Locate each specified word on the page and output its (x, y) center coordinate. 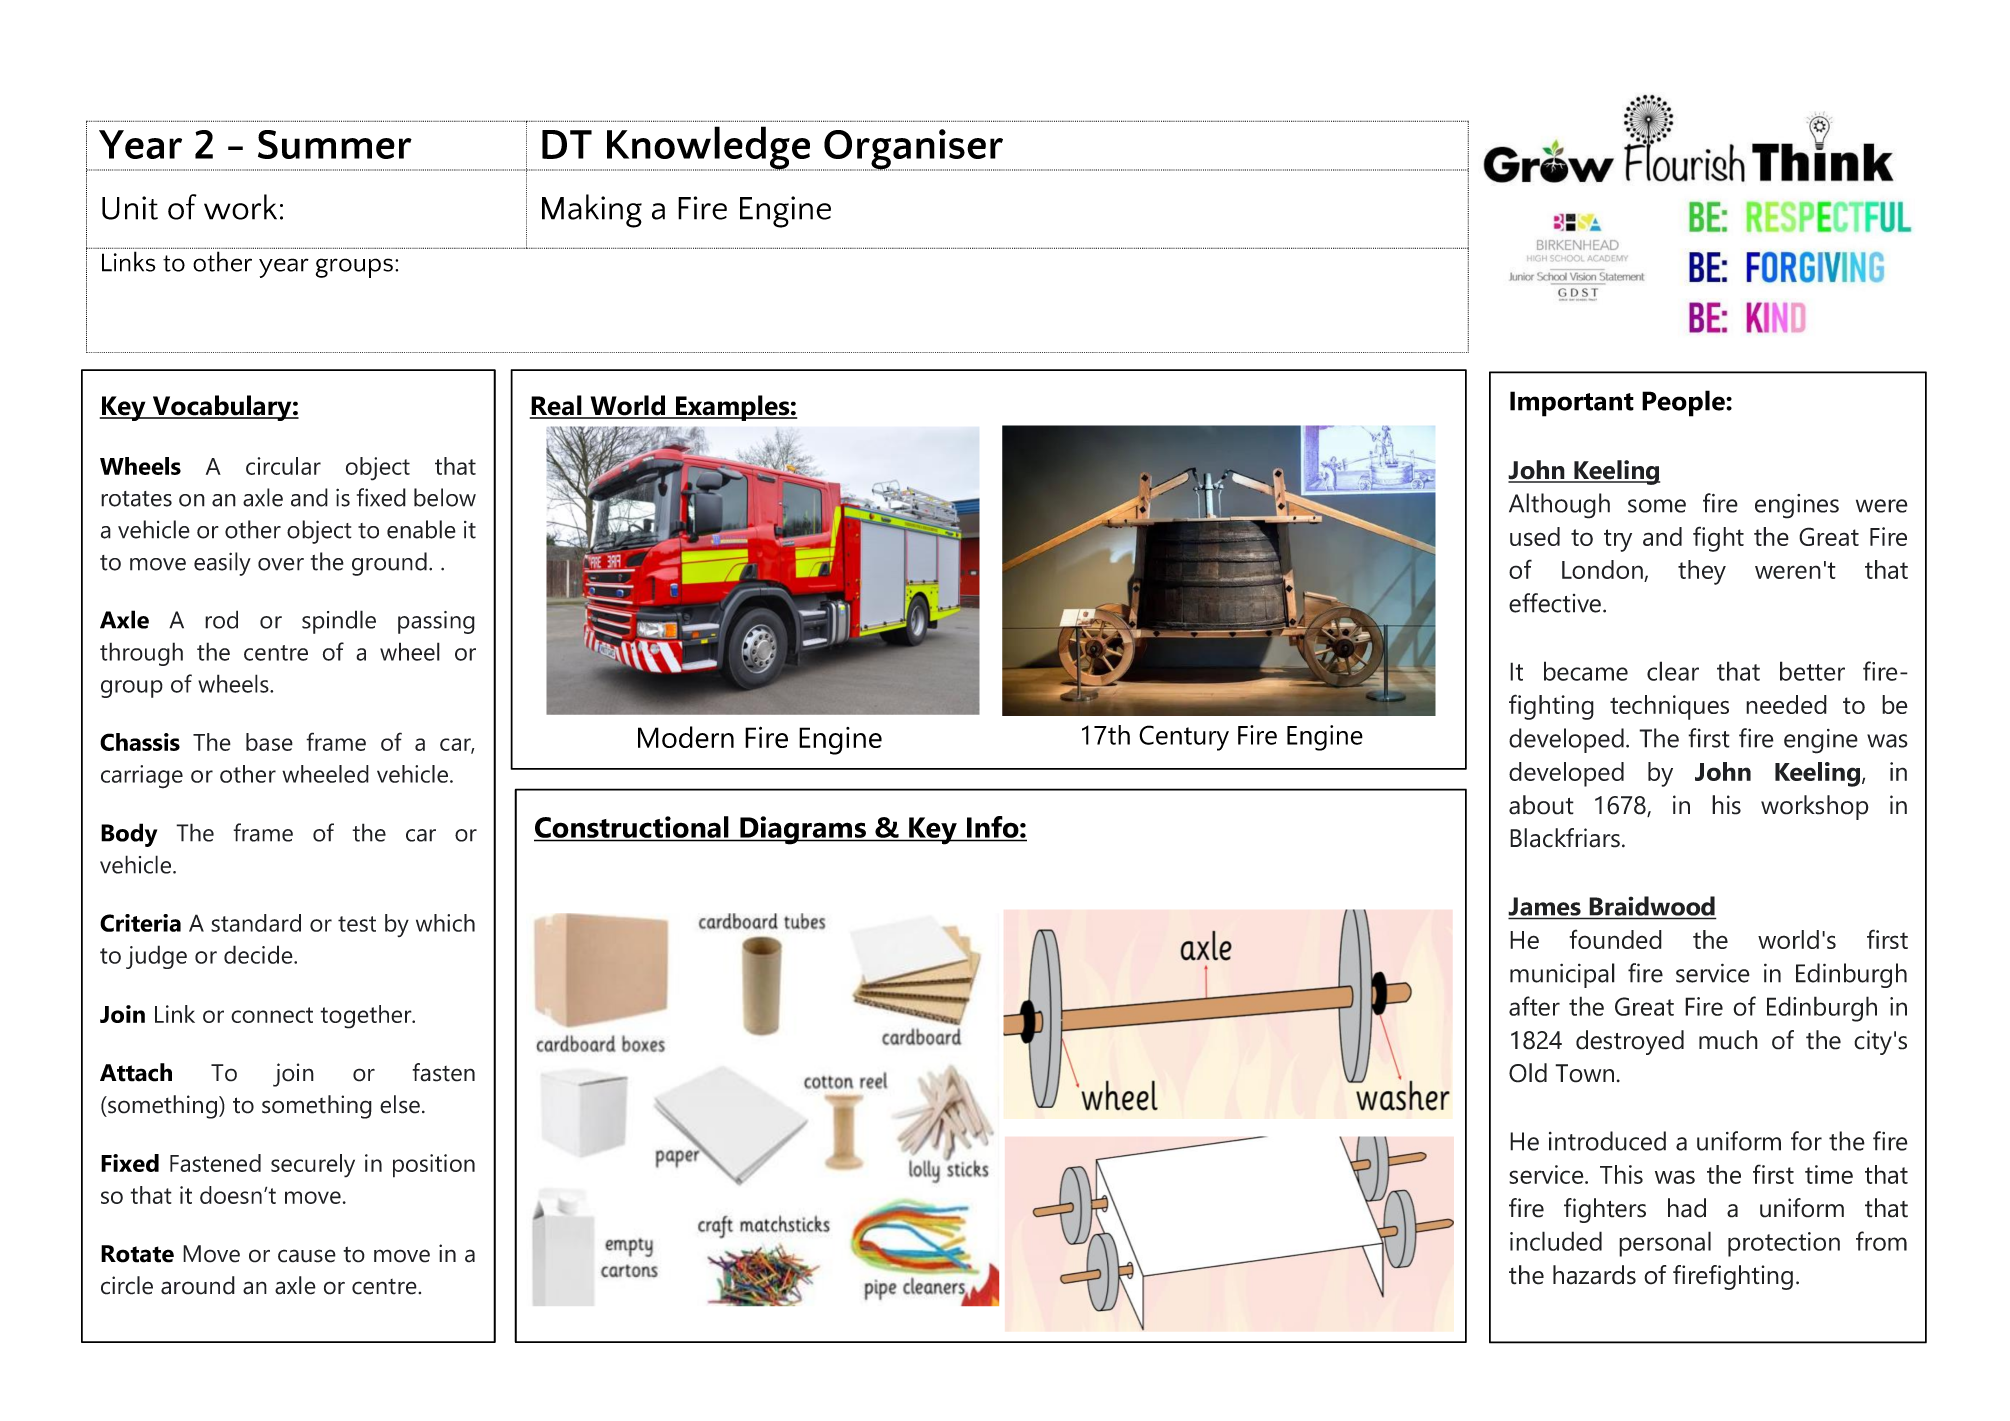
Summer (335, 144)
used (1535, 536)
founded (1615, 939)
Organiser (914, 150)
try (1618, 540)
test (357, 924)
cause (307, 1256)
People (1684, 403)
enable (421, 529)
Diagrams (803, 830)
